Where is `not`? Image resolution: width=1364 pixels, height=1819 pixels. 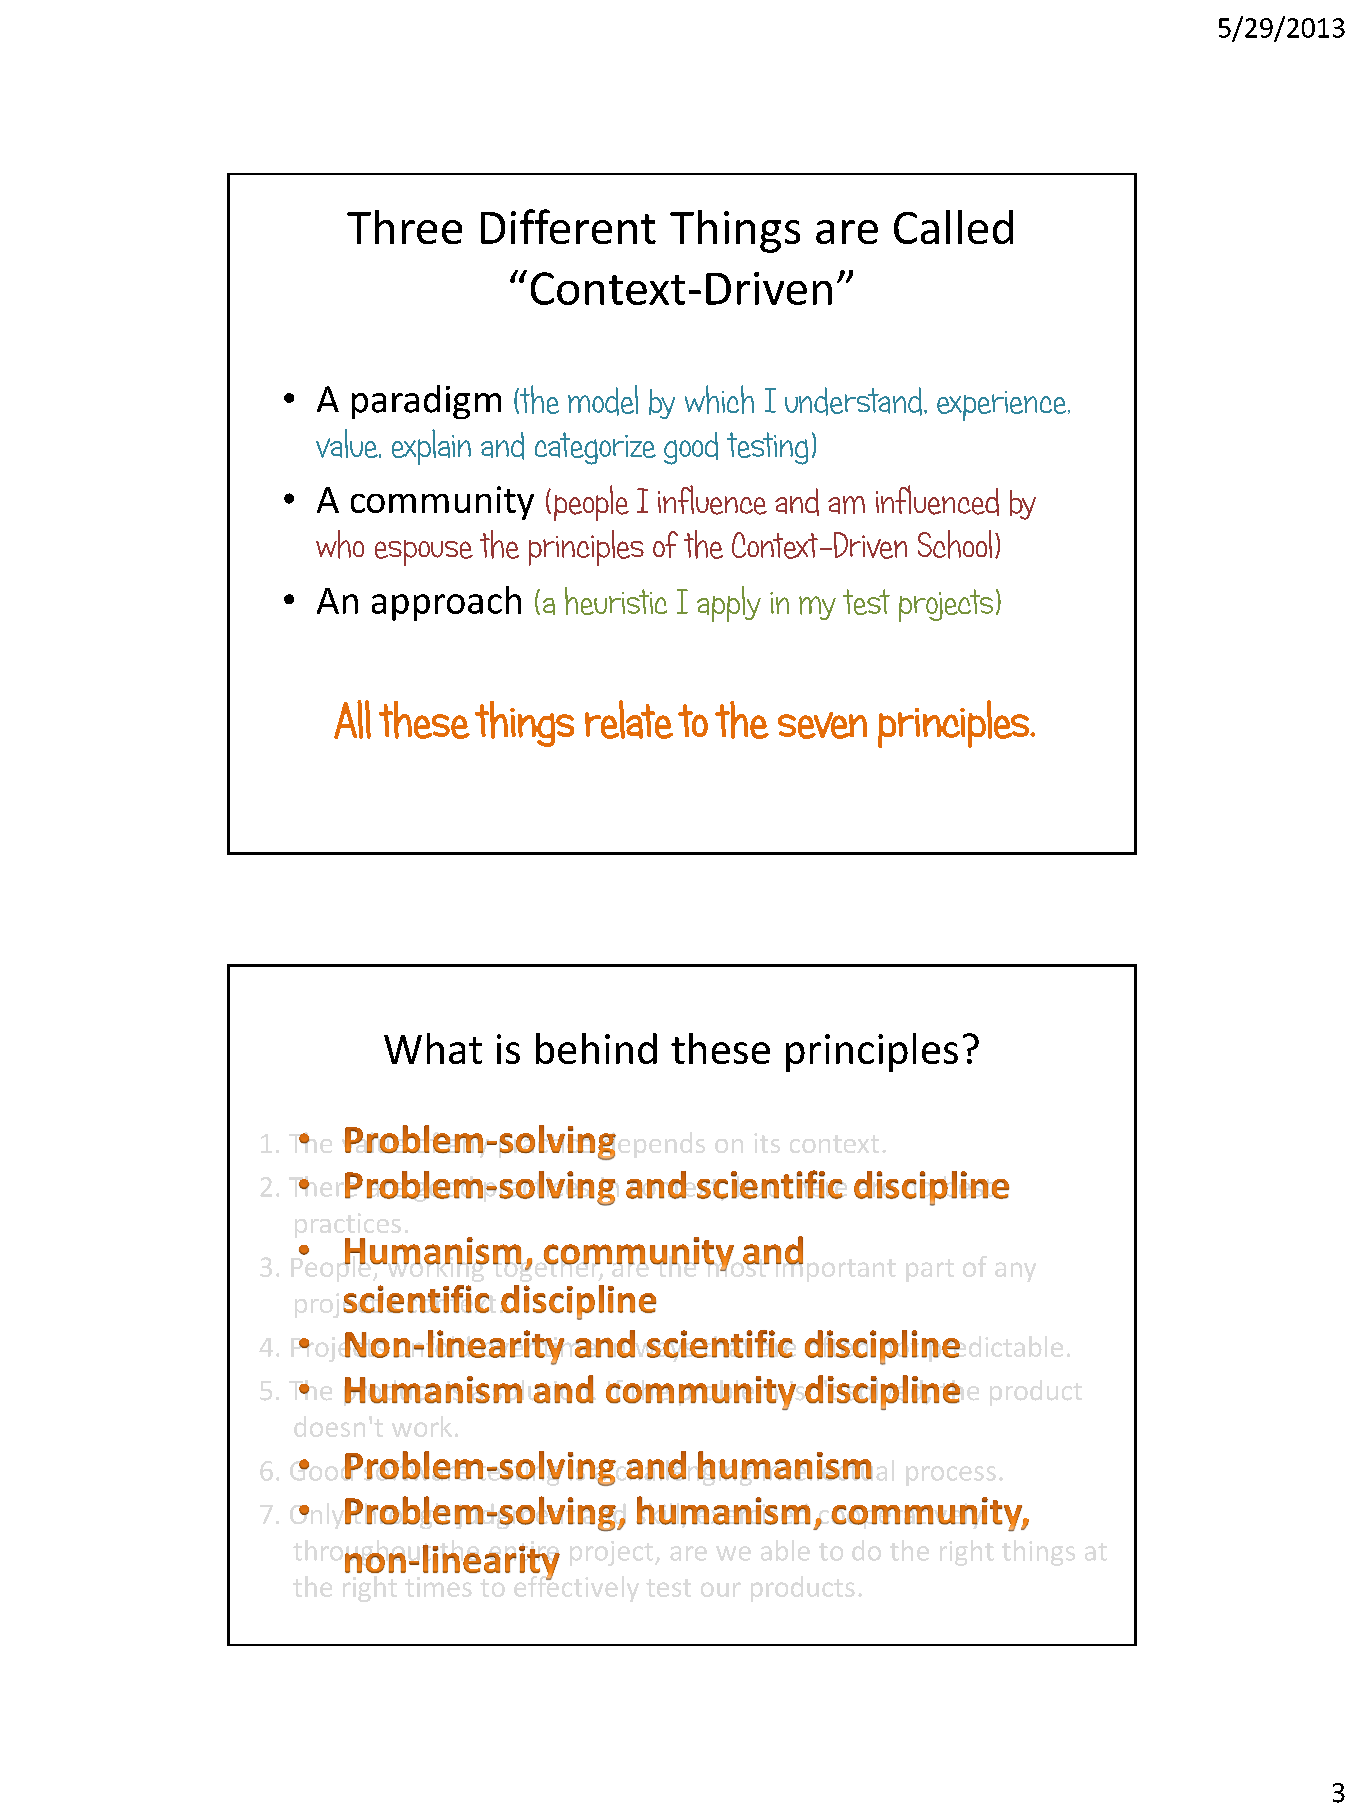
not is located at coordinates (899, 1347).
